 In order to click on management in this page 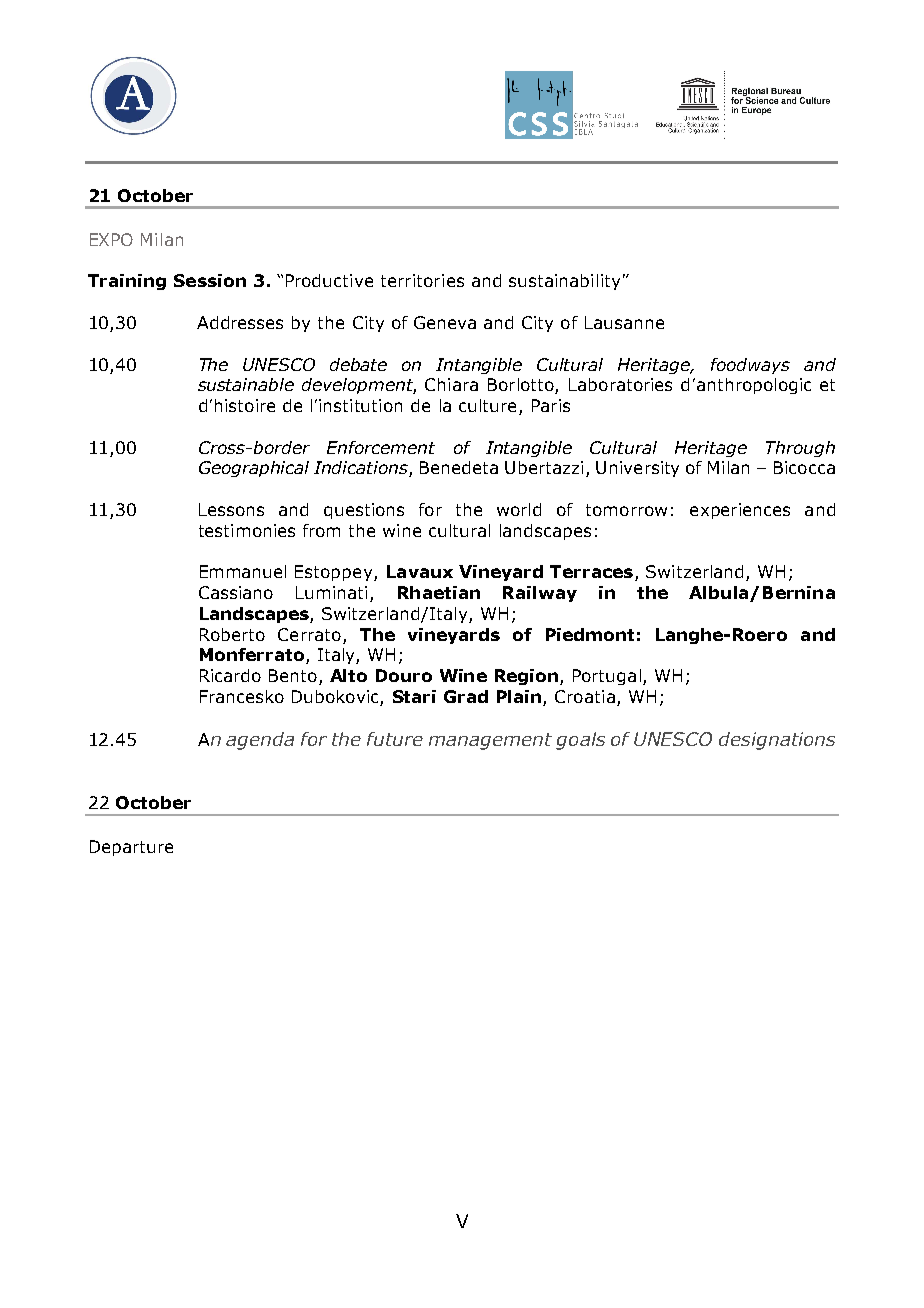, I will do `click(490, 741)`.
